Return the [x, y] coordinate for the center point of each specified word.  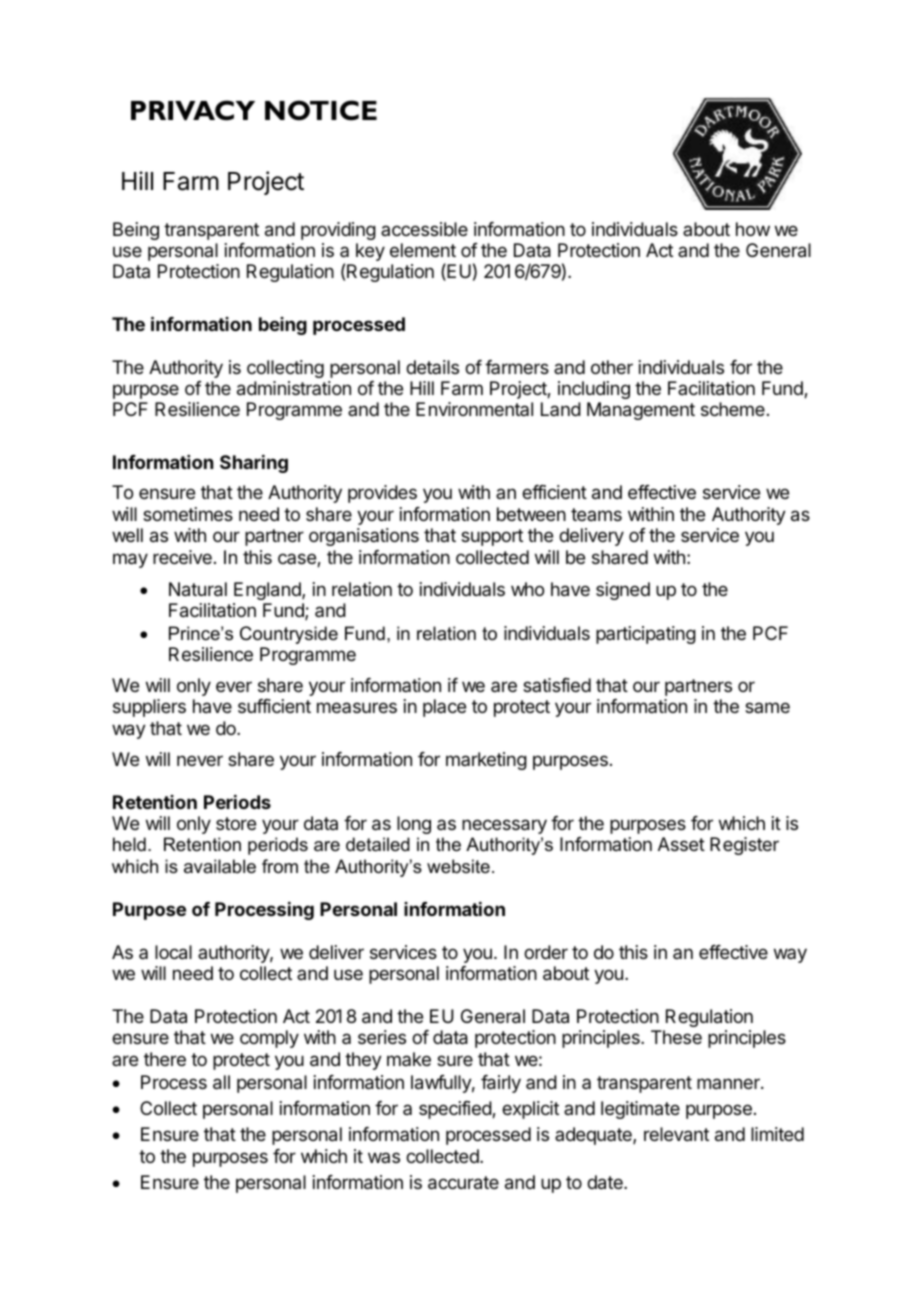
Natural [198, 589]
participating [646, 635]
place [444, 708]
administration [294, 388]
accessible [424, 229]
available [220, 866]
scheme [733, 409]
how [753, 229]
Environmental [474, 409]
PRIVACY [193, 110]
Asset [681, 844]
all [221, 1082]
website [458, 866]
